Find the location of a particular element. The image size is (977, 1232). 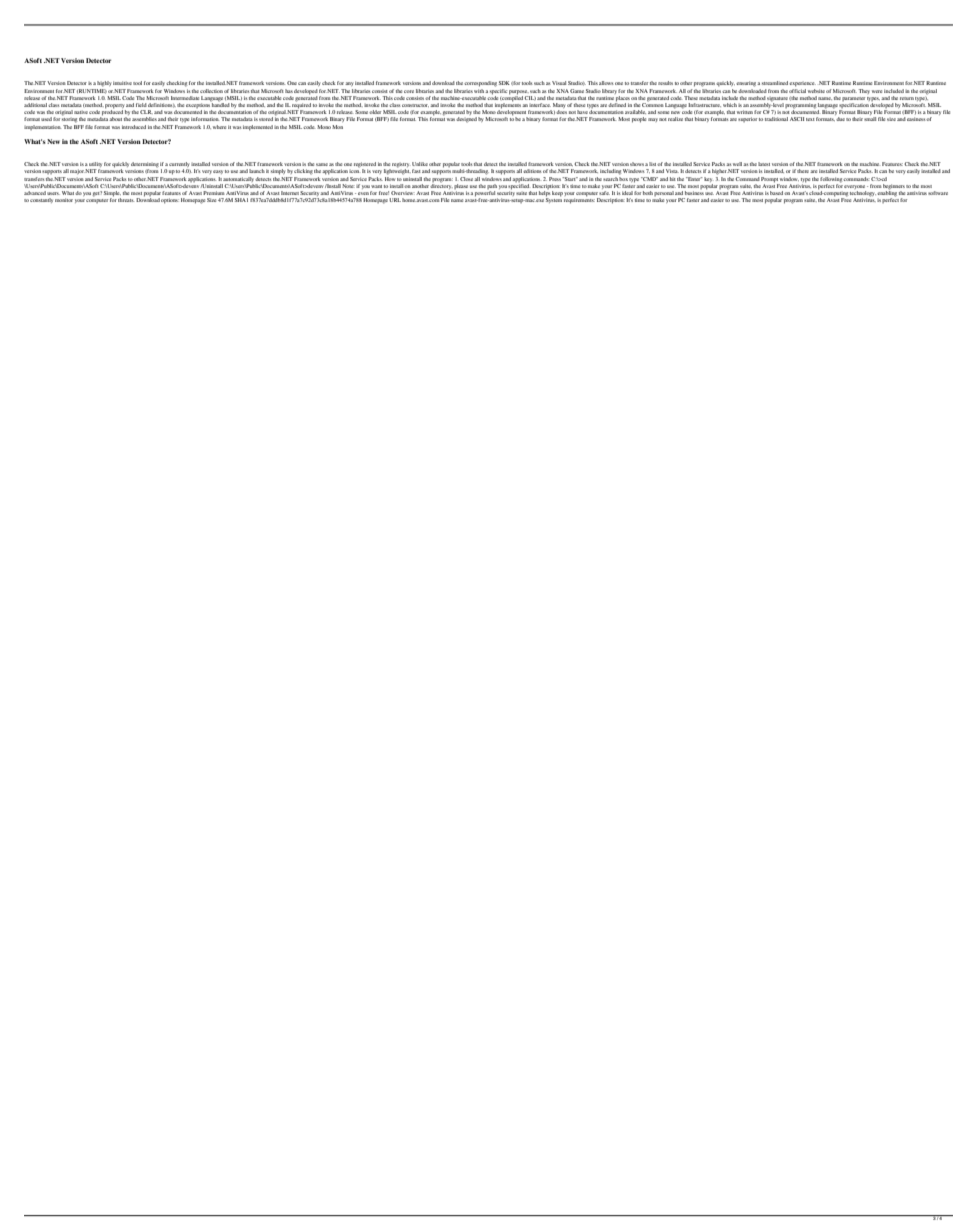

intuitive is located at coordinates (122, 83).
